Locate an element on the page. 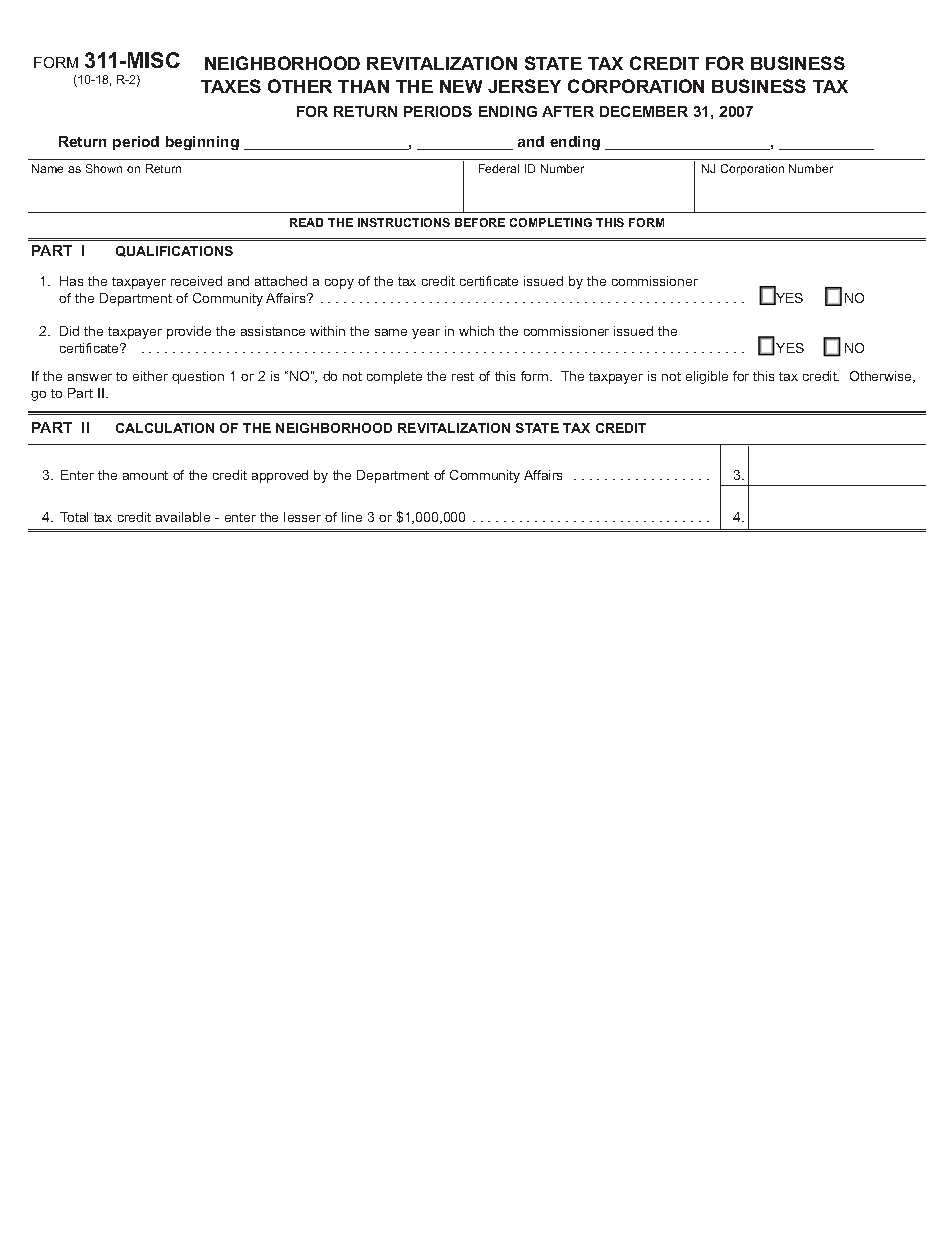 The width and height of the document is (952, 1233). THAN is located at coordinates (363, 86).
